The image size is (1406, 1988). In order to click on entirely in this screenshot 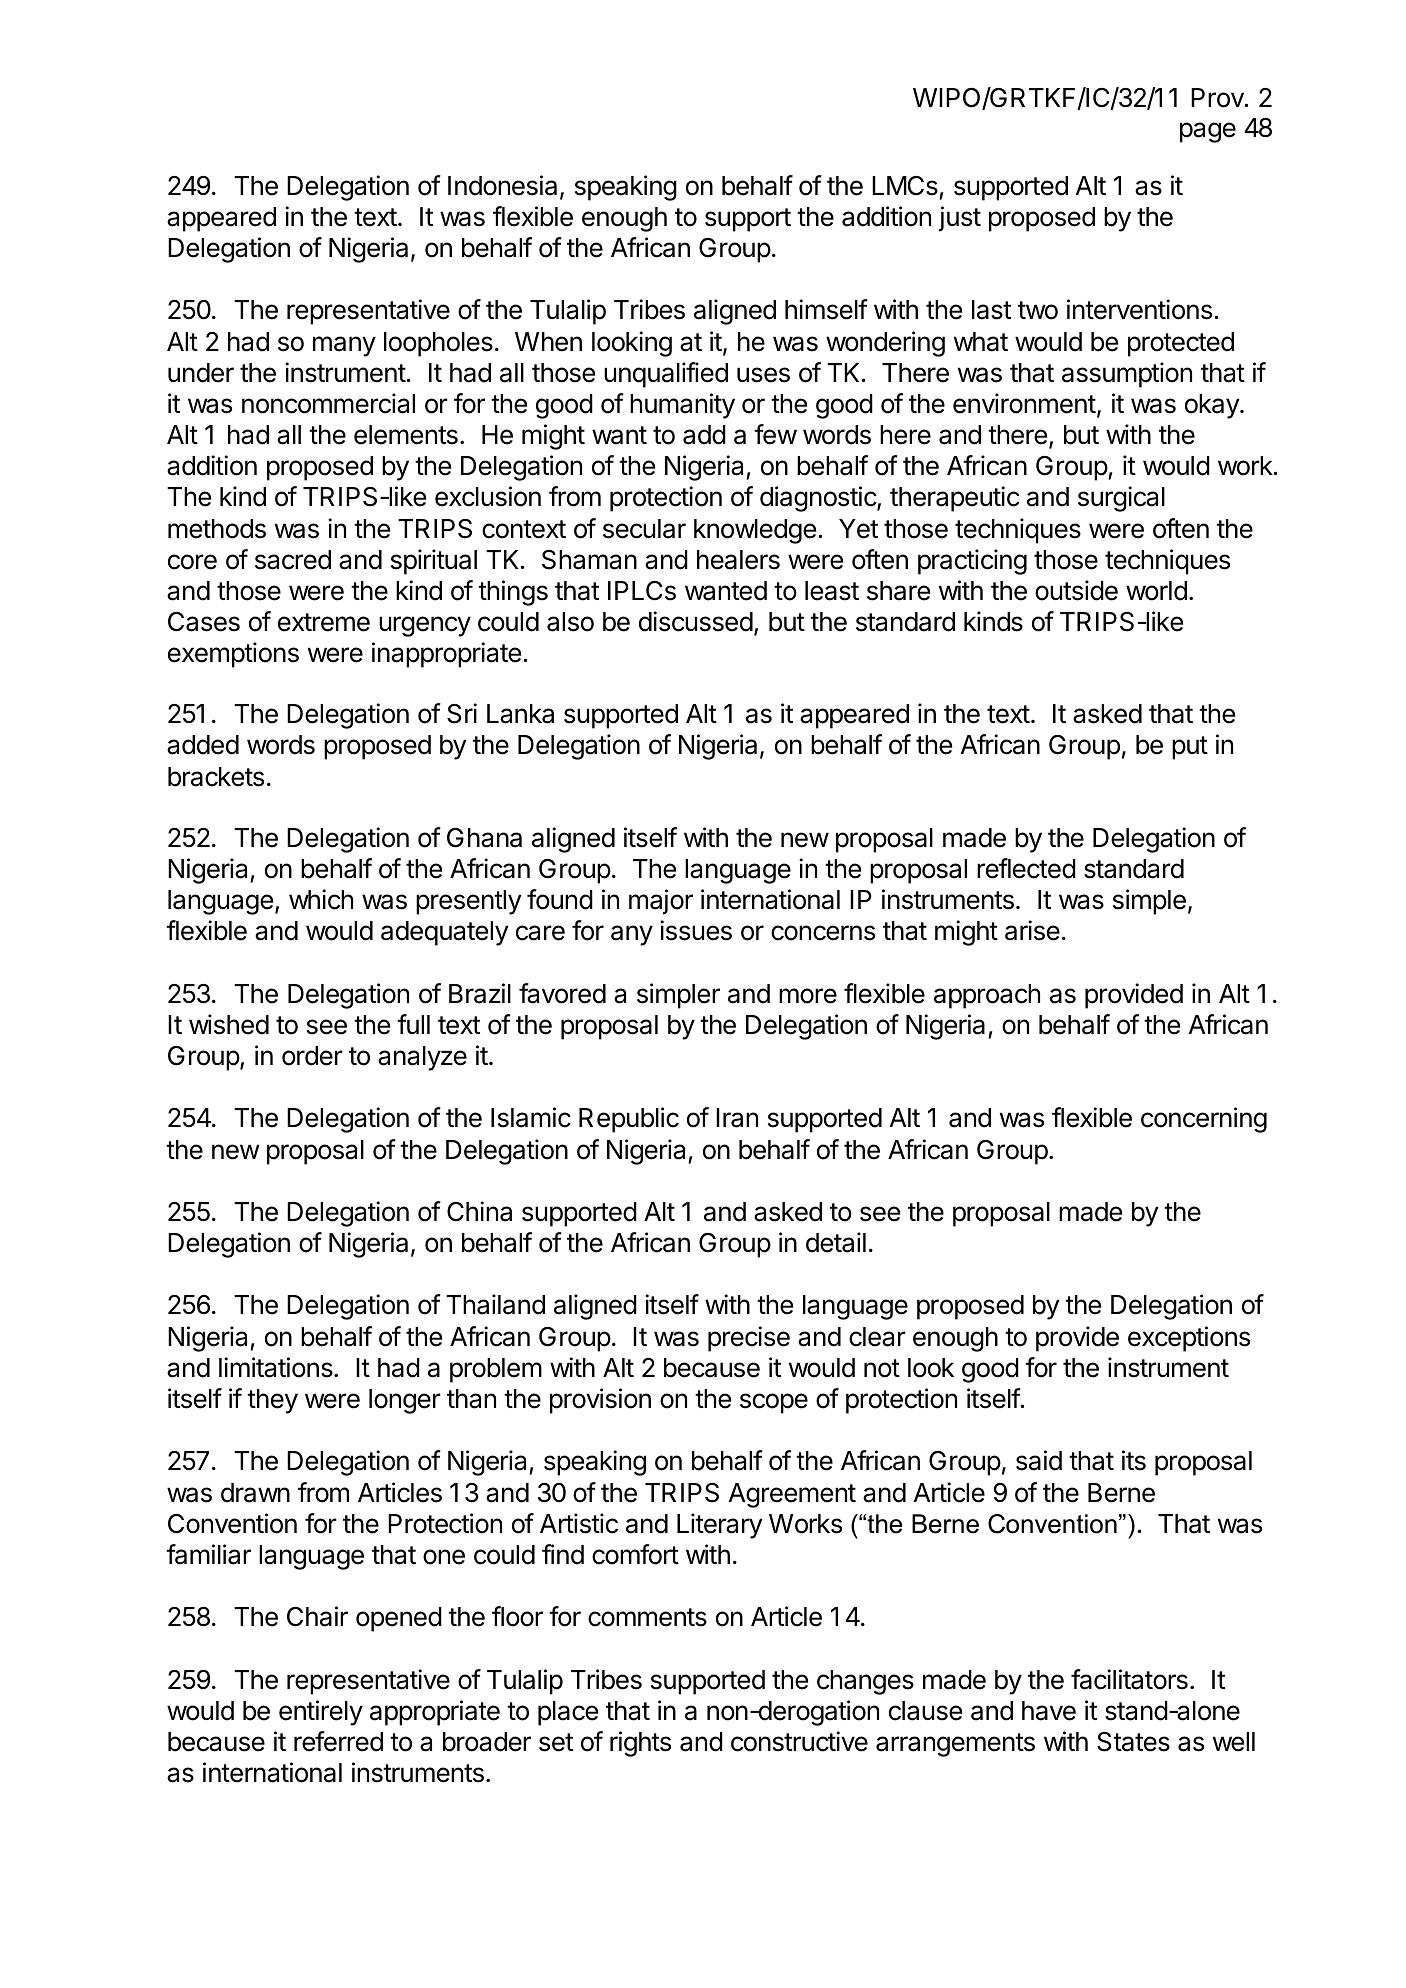, I will do `click(321, 1713)`.
